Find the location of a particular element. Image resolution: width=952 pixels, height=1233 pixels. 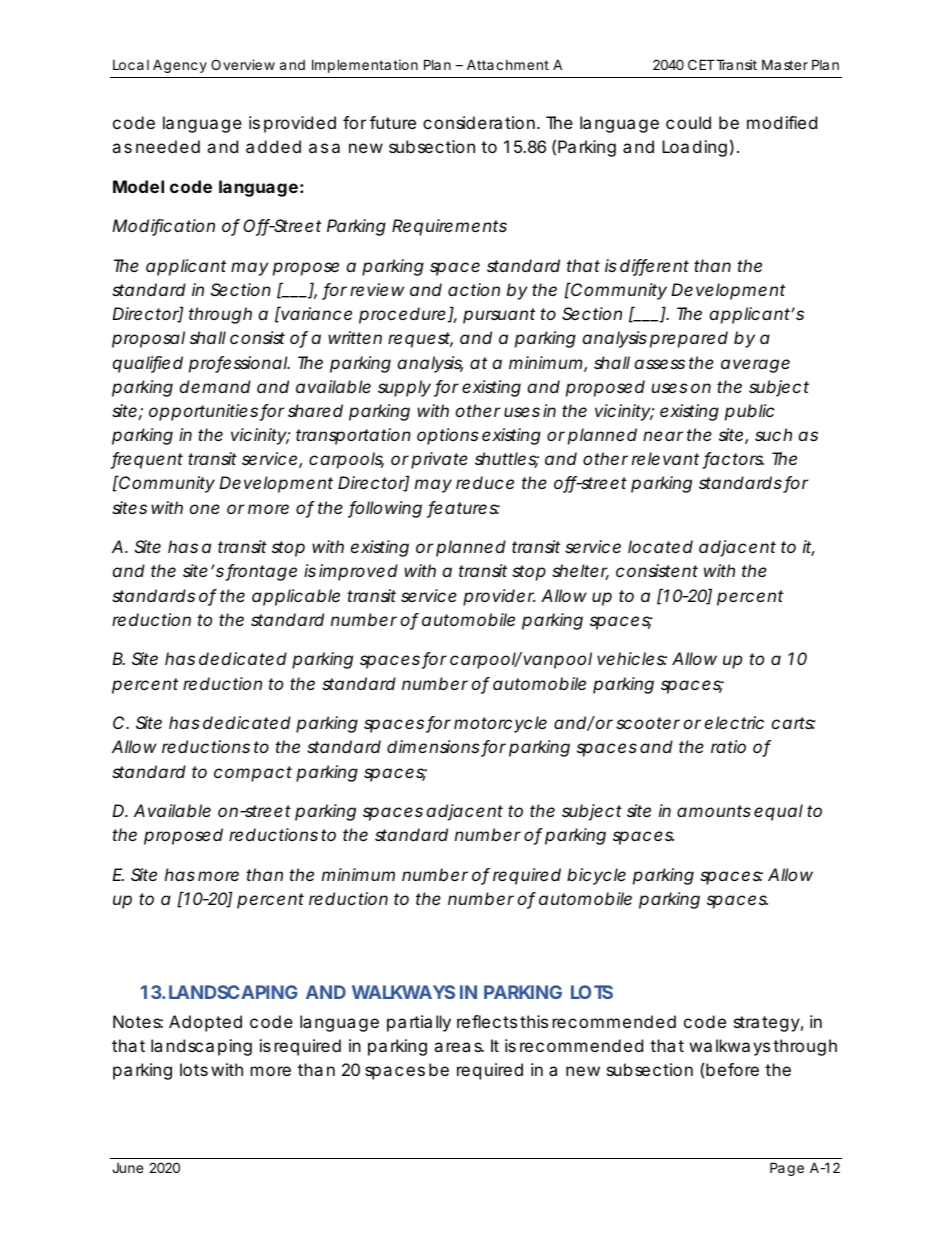

areas is located at coordinates (459, 1047).
